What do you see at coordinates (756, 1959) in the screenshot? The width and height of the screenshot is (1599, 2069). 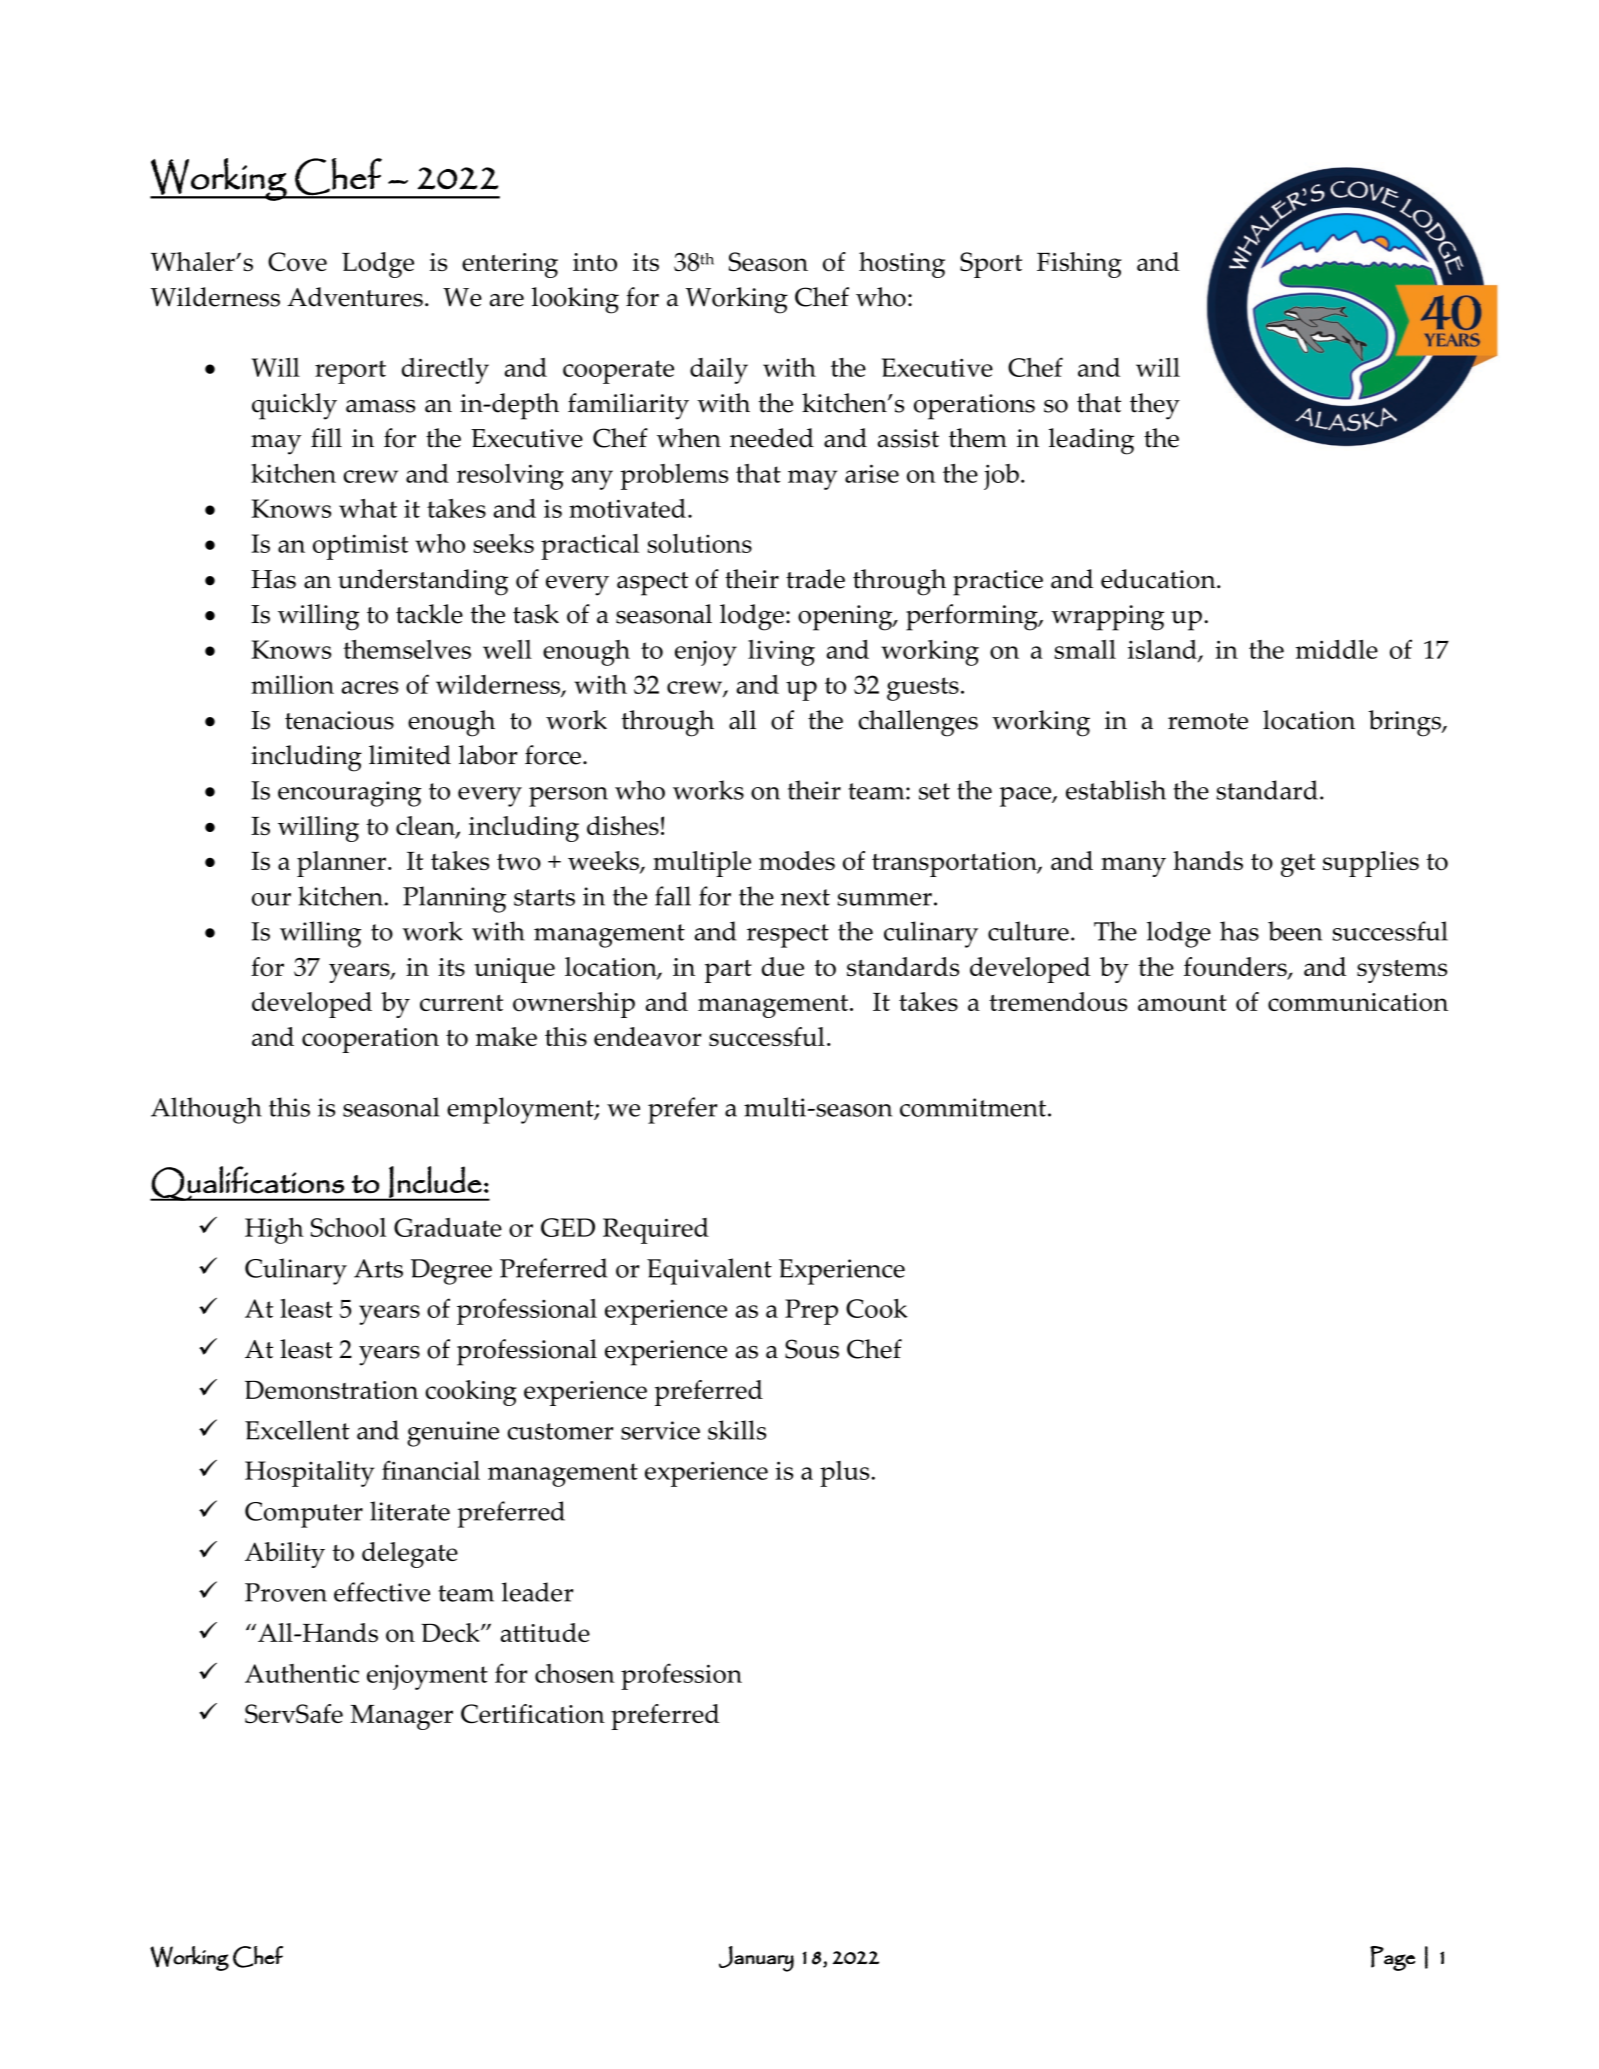 I see `January` at bounding box center [756, 1959].
